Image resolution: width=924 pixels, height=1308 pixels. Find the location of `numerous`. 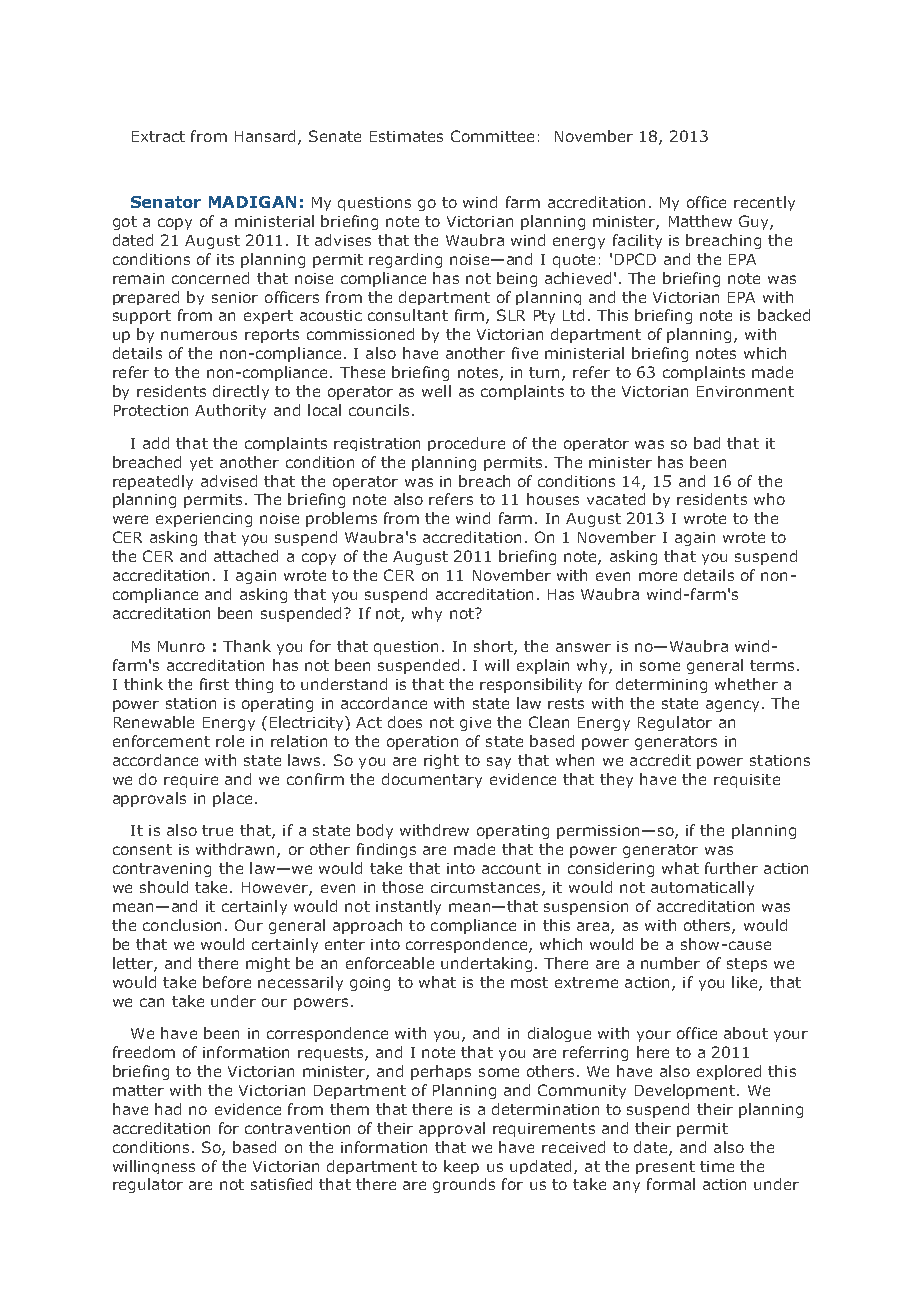

numerous is located at coordinates (199, 335).
